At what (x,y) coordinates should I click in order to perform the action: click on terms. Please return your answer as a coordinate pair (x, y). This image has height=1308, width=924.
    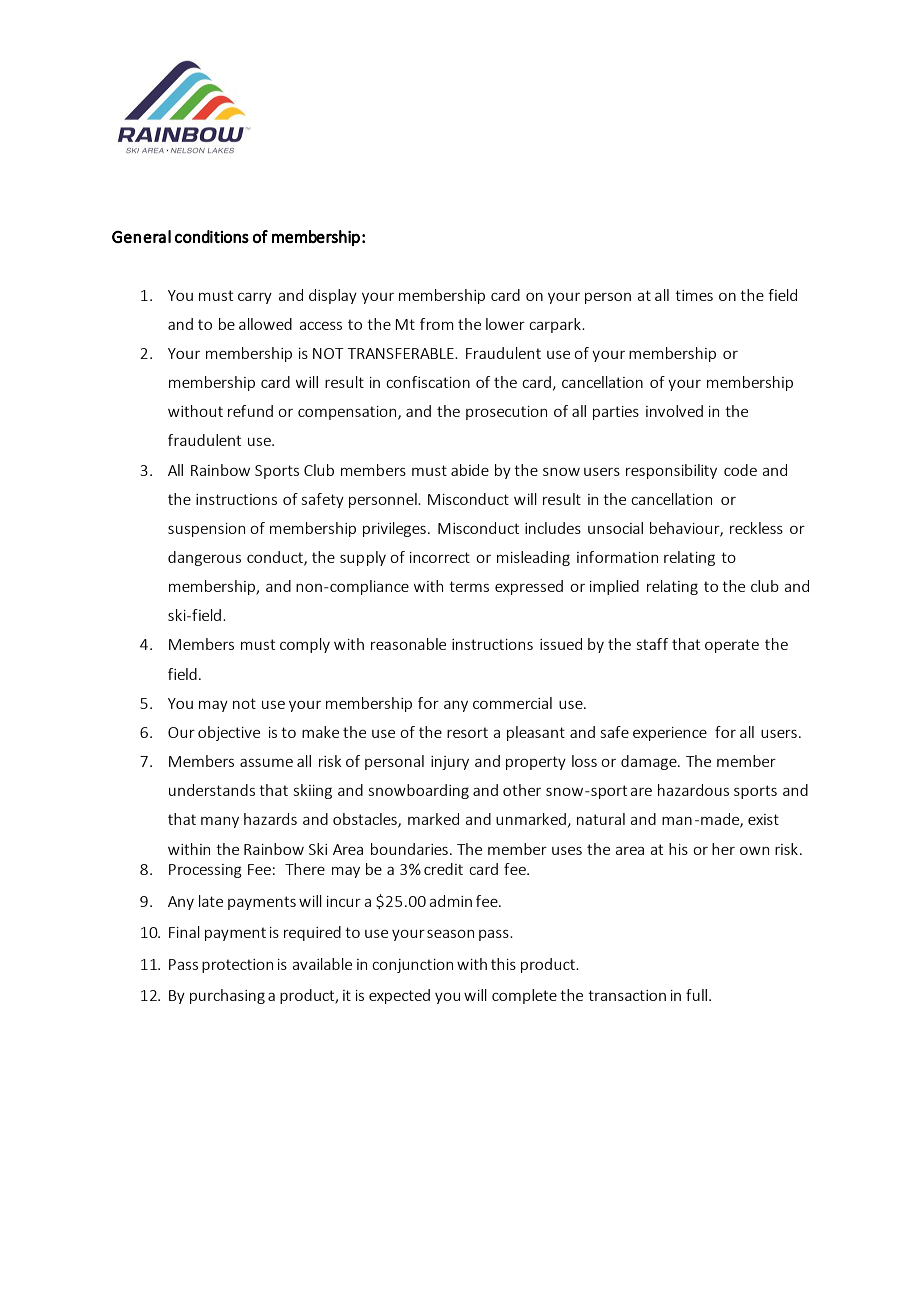
    Looking at the image, I should click on (469, 586).
